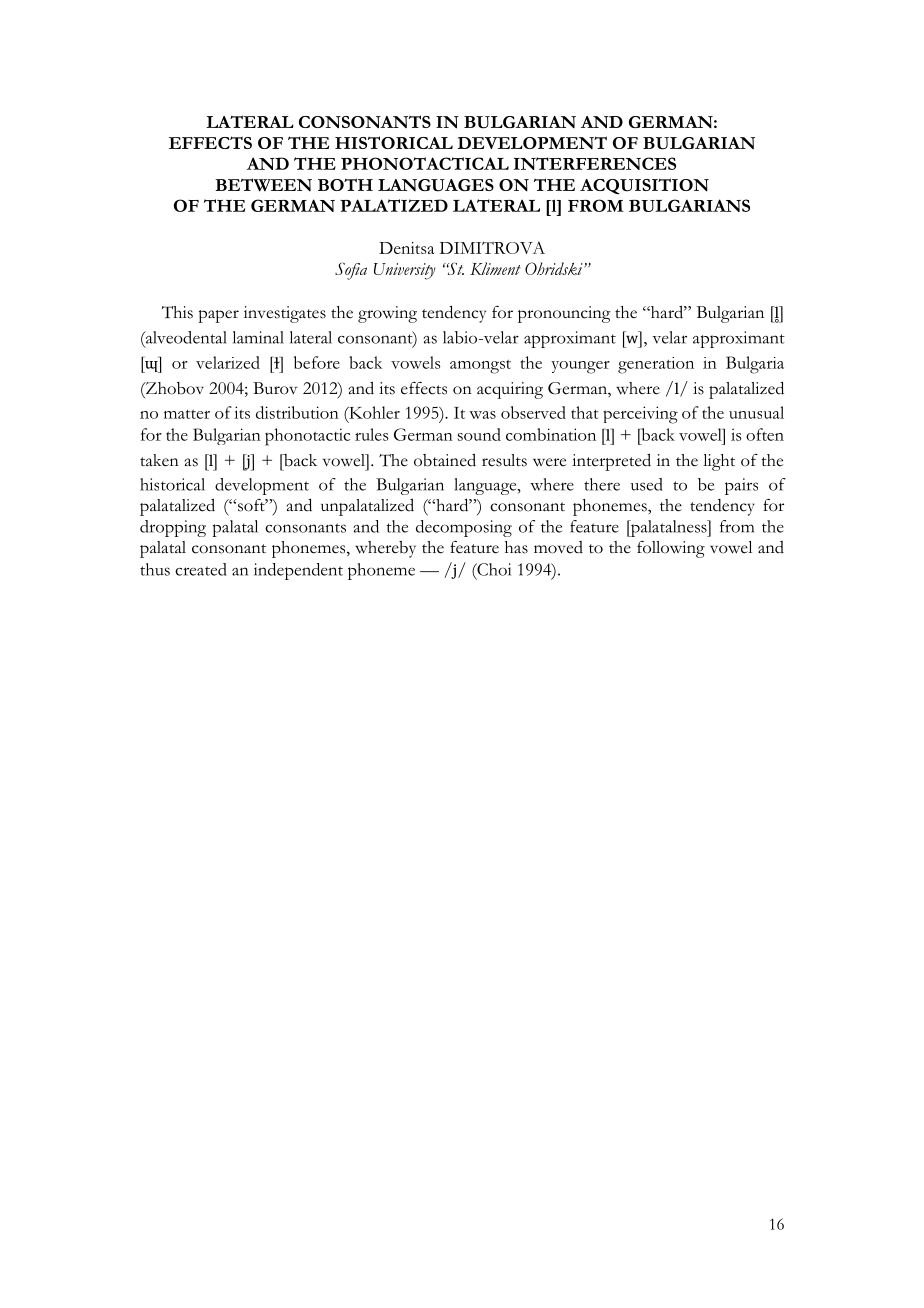 The height and width of the screenshot is (1308, 924). Describe the element at coordinates (656, 365) in the screenshot. I see `generation` at that location.
